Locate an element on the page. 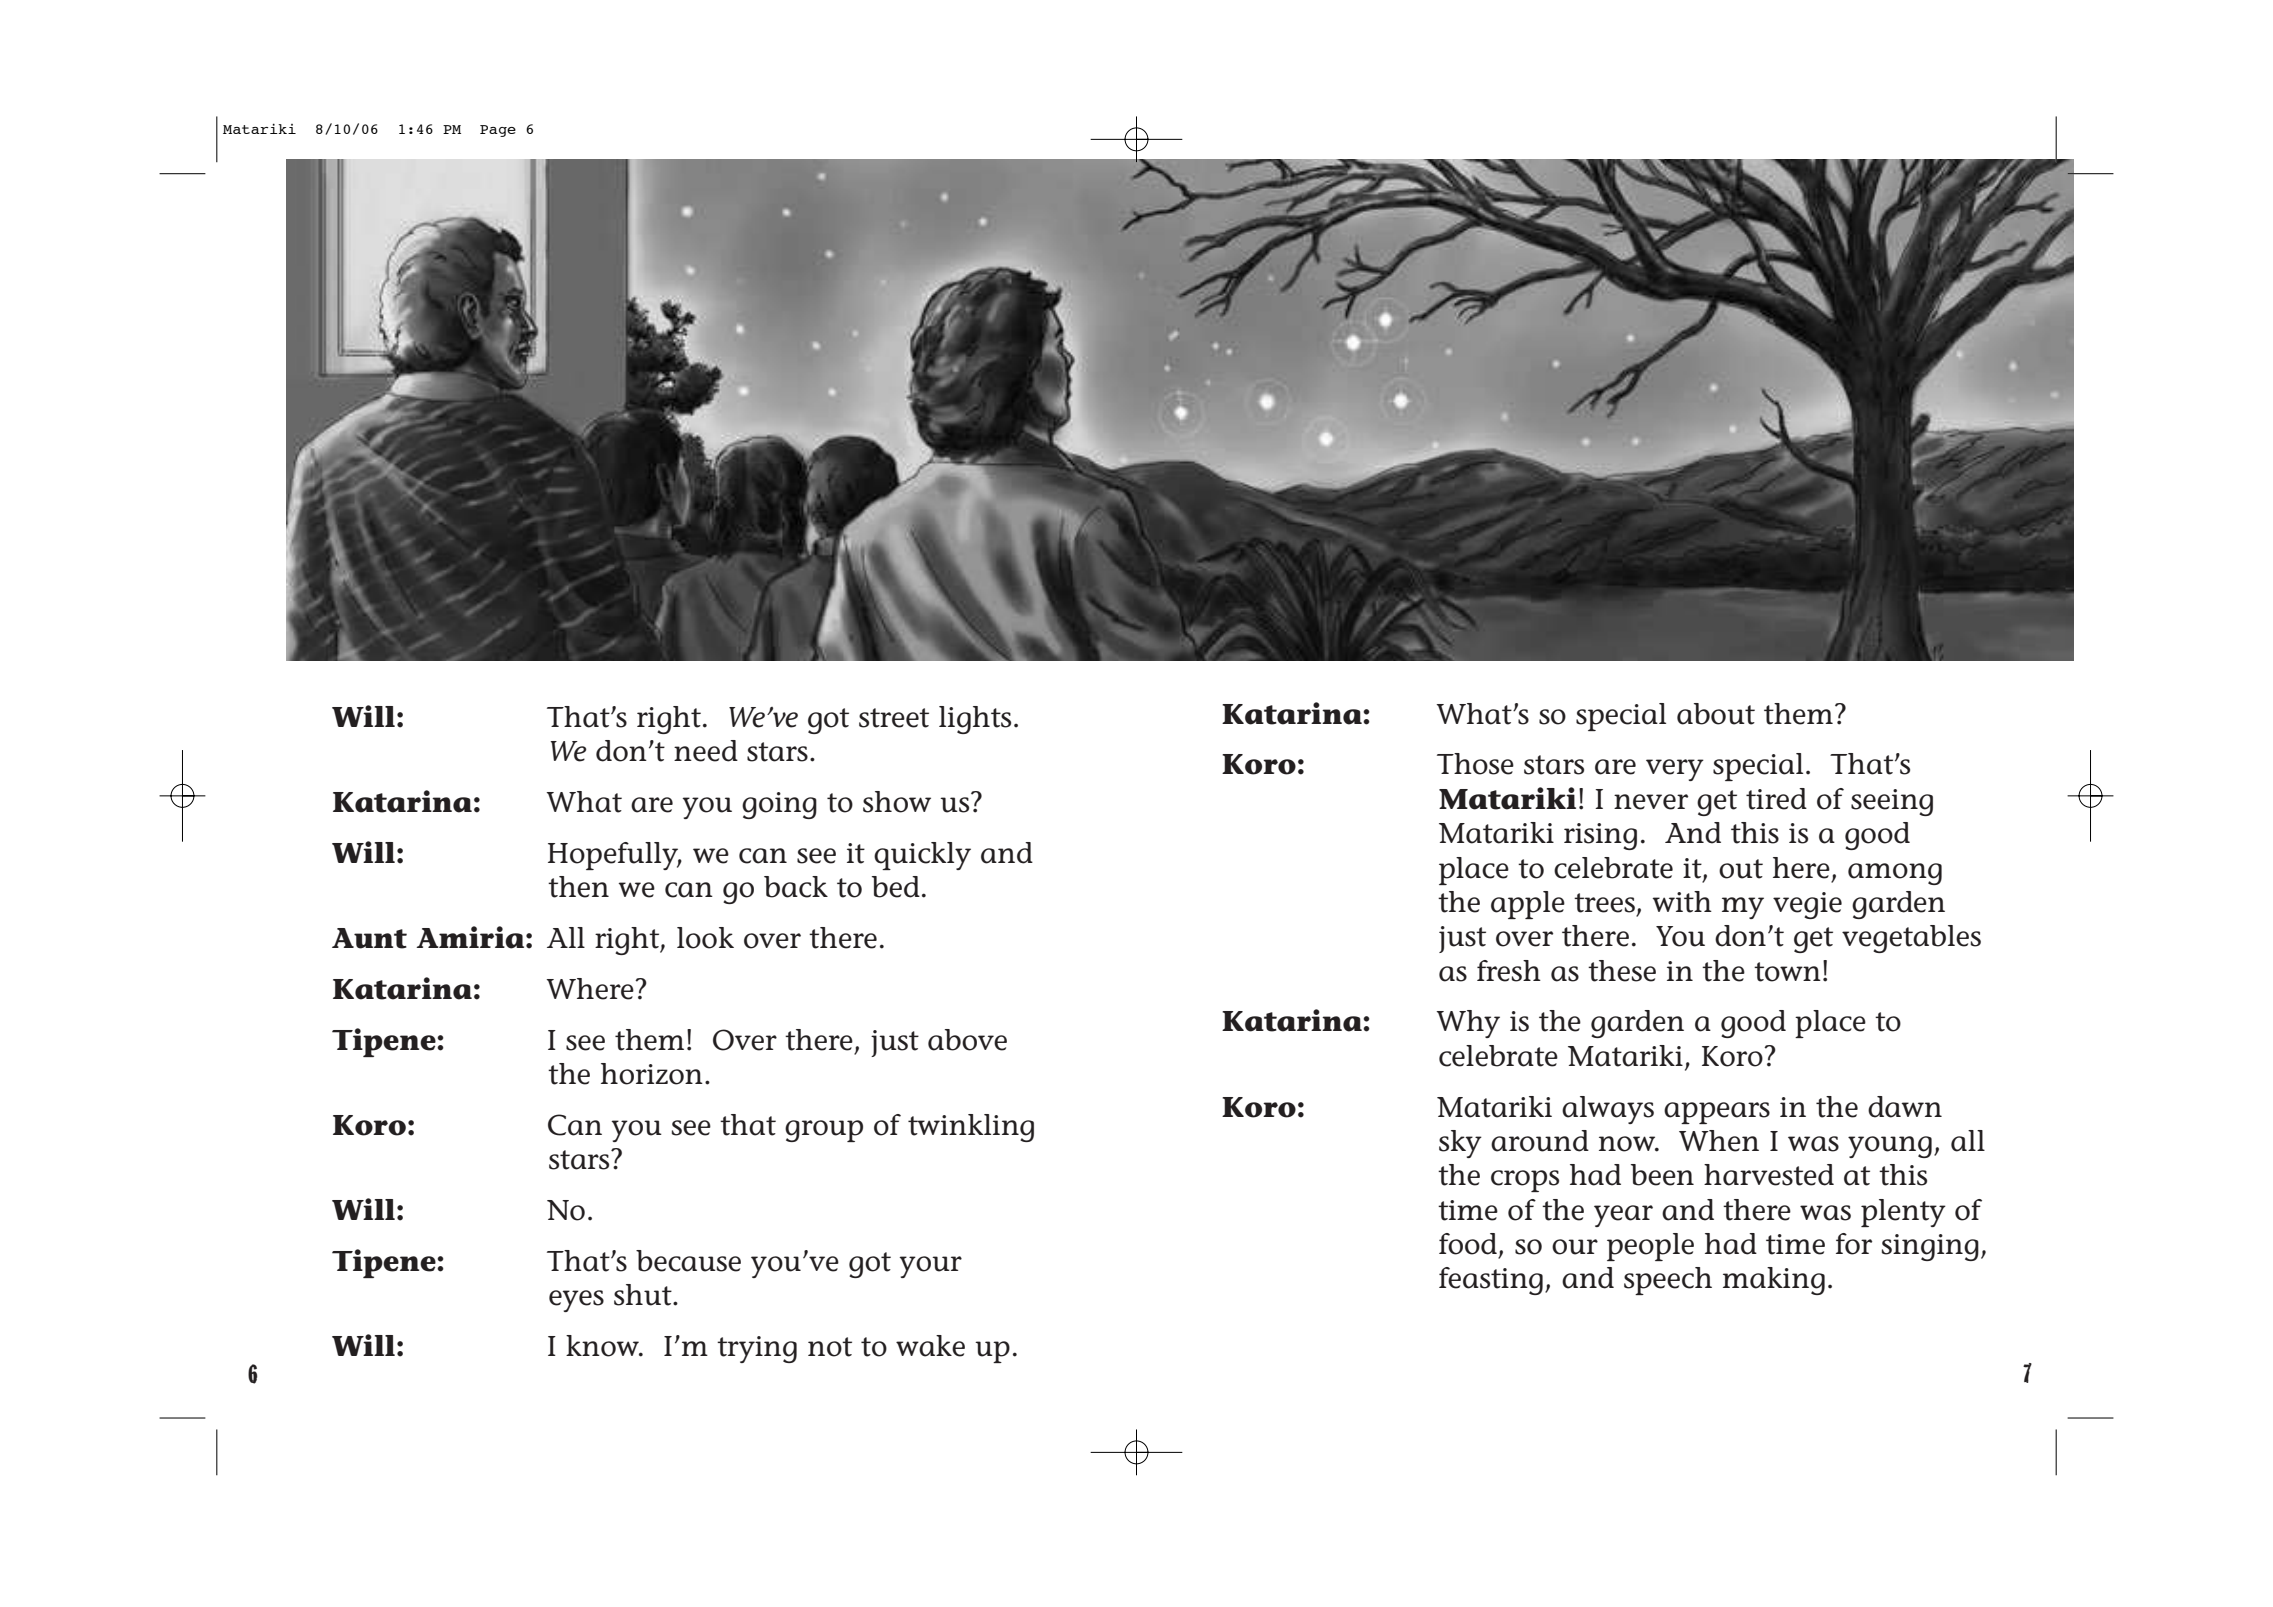 This document has height=1607, width=2273. Page is located at coordinates (498, 131).
